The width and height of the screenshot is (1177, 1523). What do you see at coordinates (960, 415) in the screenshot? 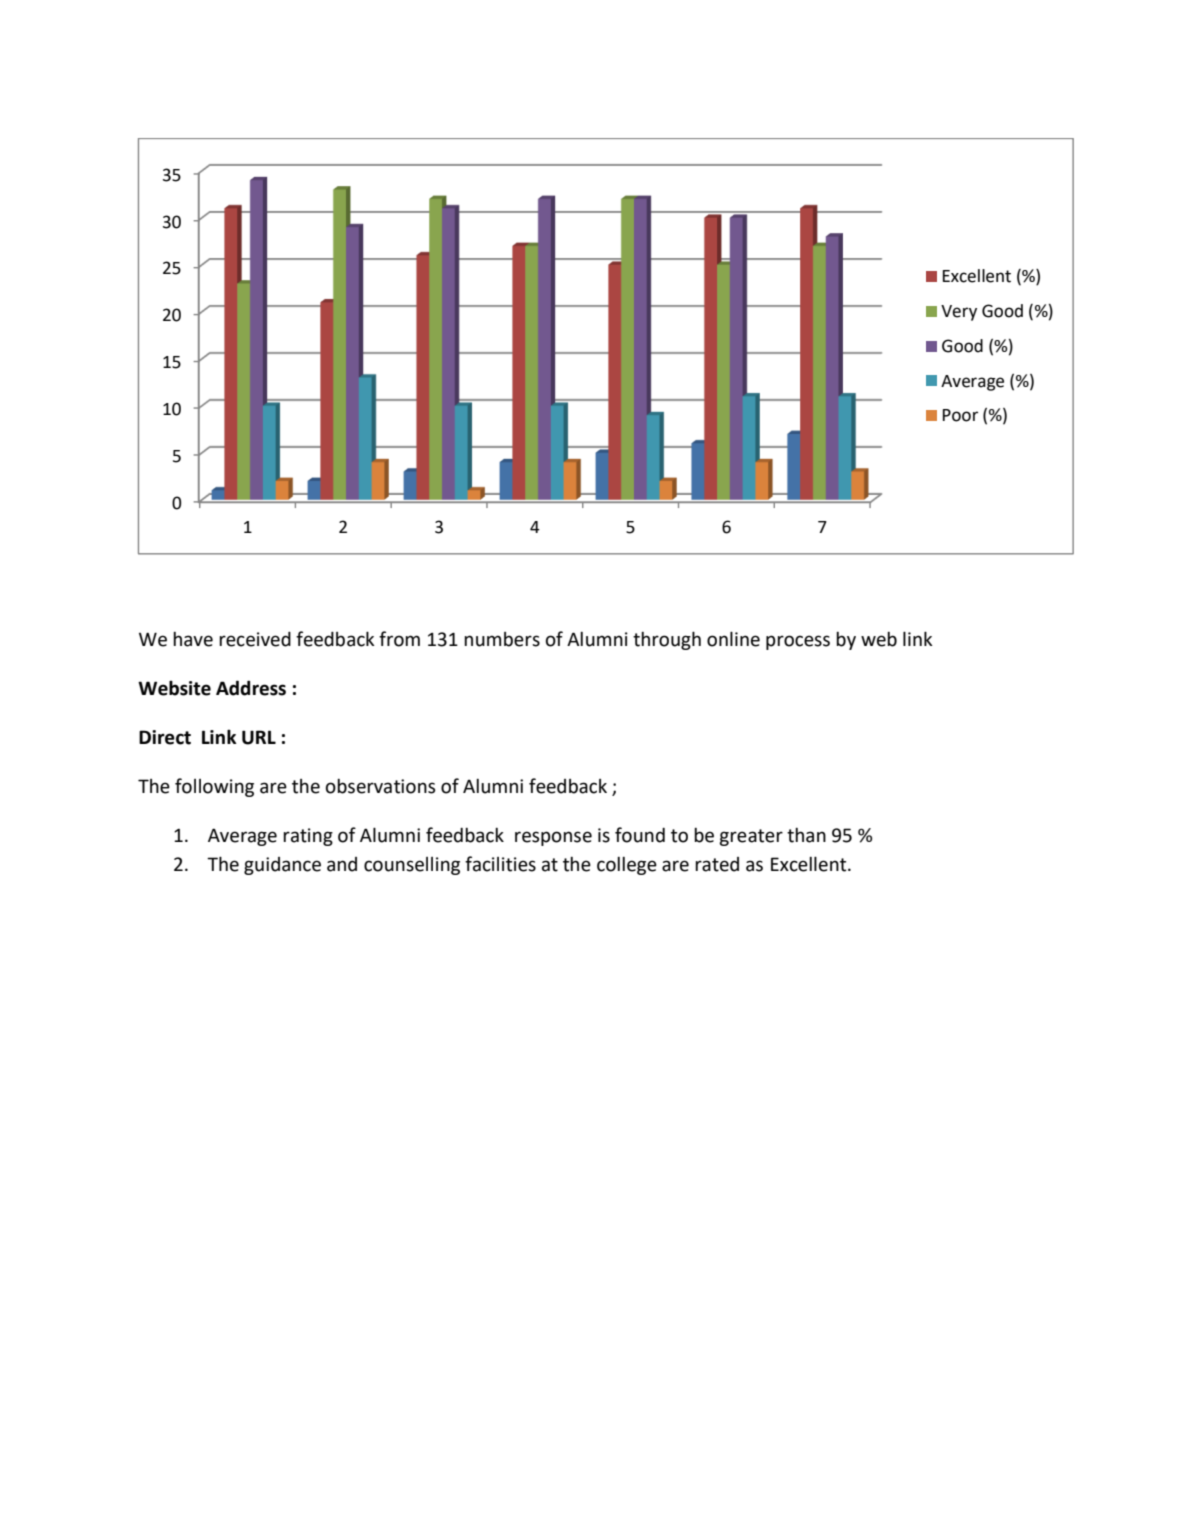
I see `Poor` at bounding box center [960, 415].
